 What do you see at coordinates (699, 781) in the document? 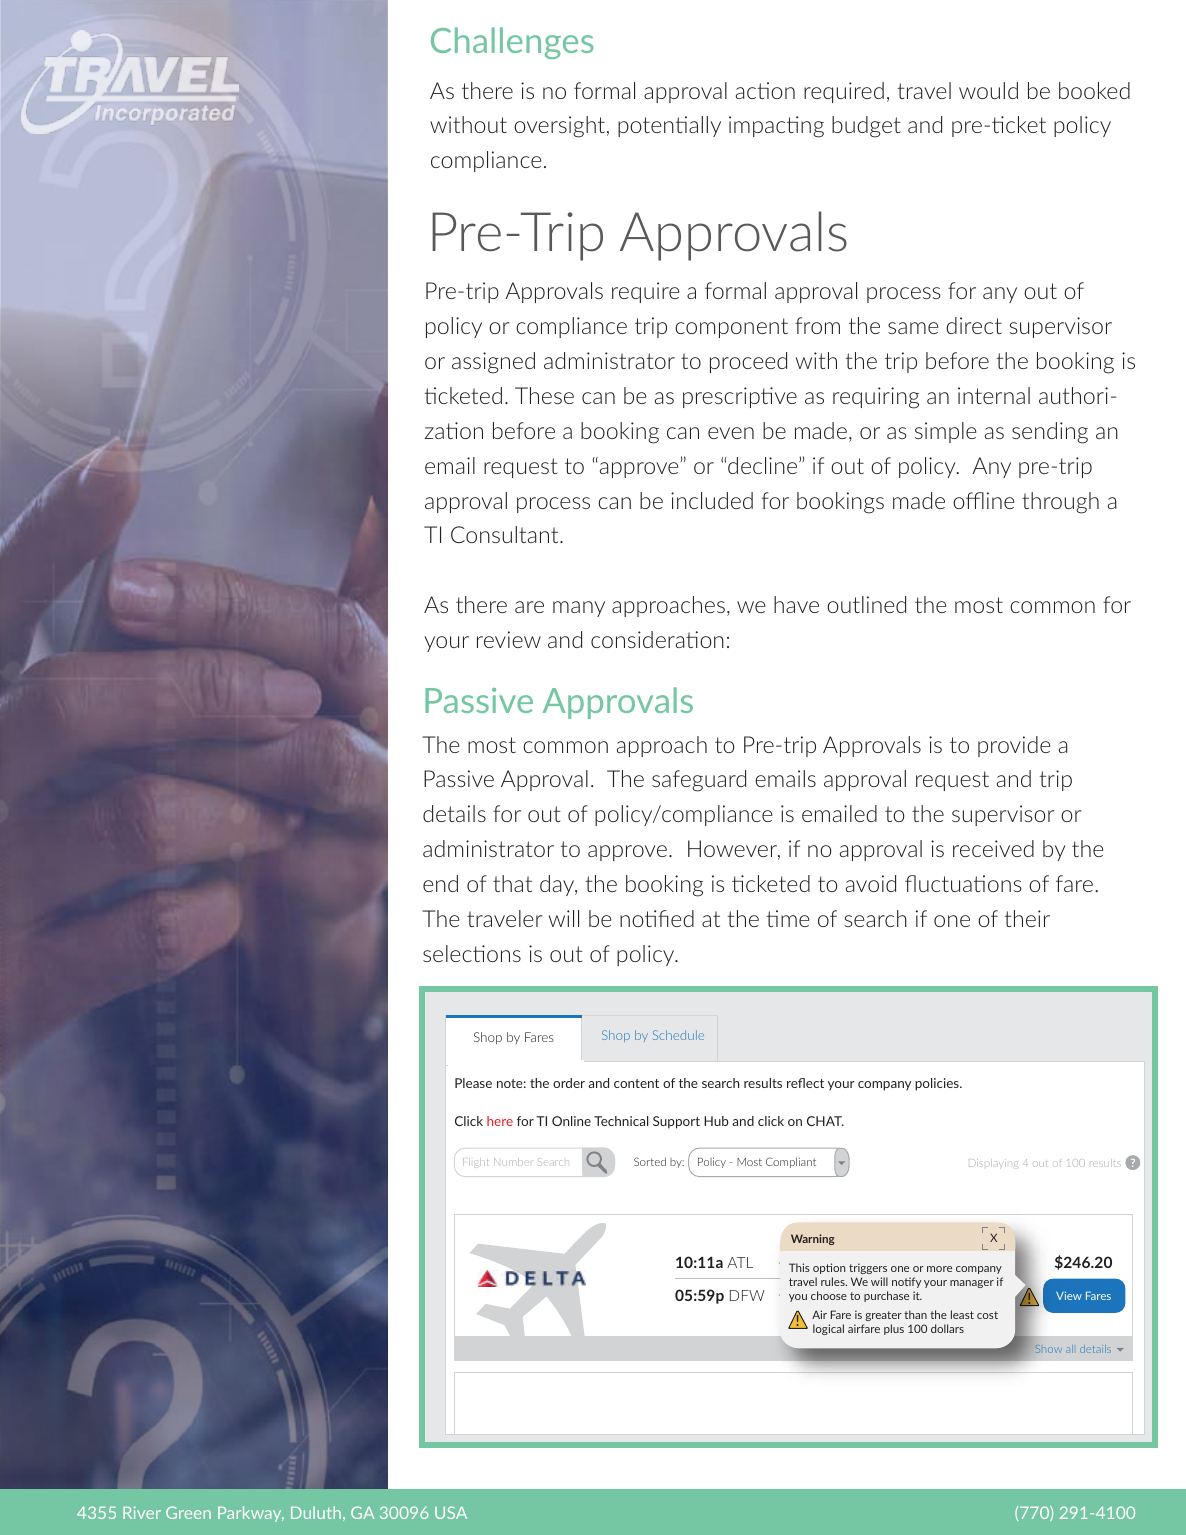
I see `safeguard` at bounding box center [699, 781].
